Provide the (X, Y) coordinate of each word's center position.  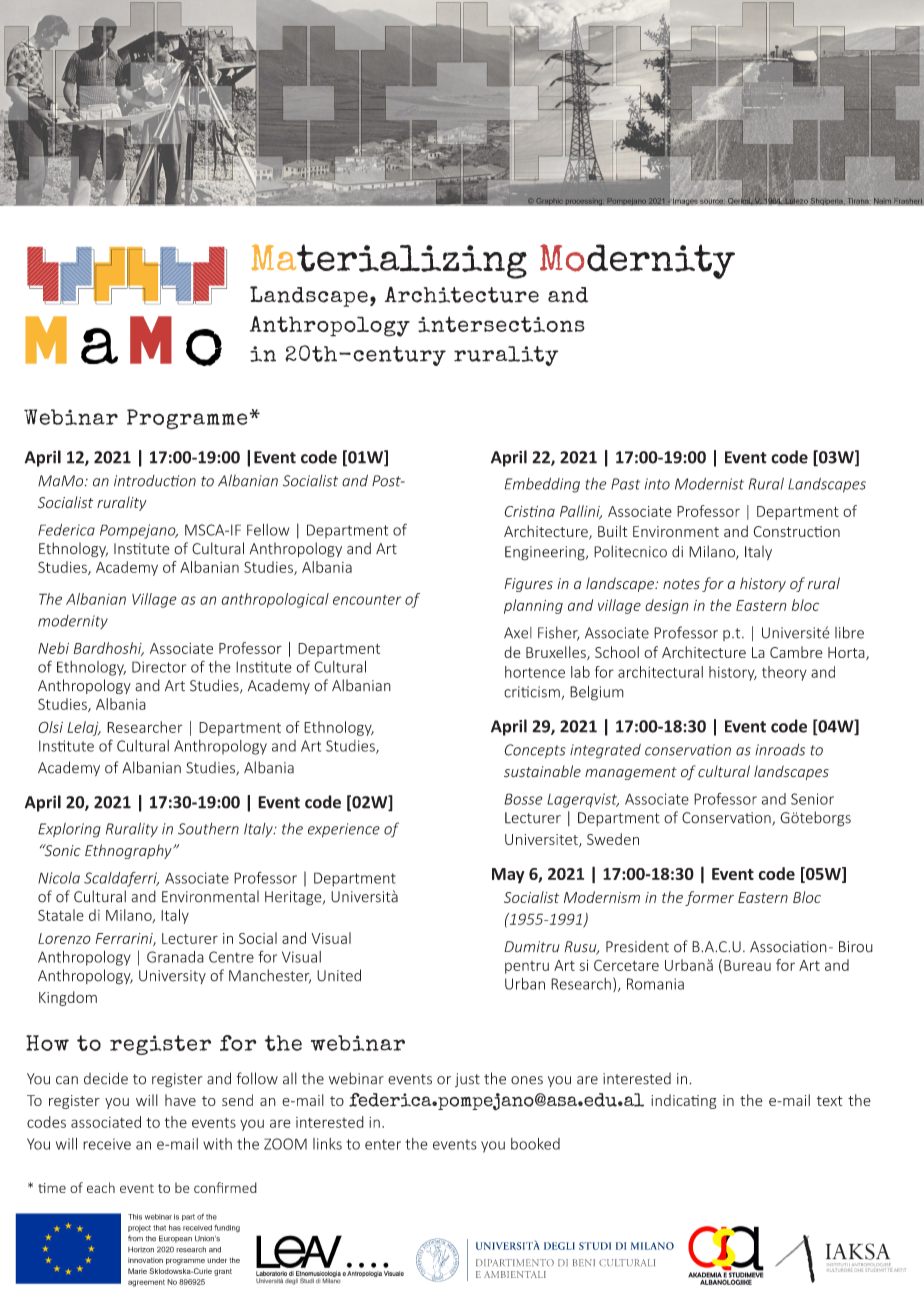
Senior (812, 799)
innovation (145, 1260)
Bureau (747, 965)
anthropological (275, 600)
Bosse (523, 799)
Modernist (709, 484)
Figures (528, 585)
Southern (208, 829)
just (467, 1080)
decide (106, 1078)
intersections (501, 324)
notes (681, 584)
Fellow (268, 530)
